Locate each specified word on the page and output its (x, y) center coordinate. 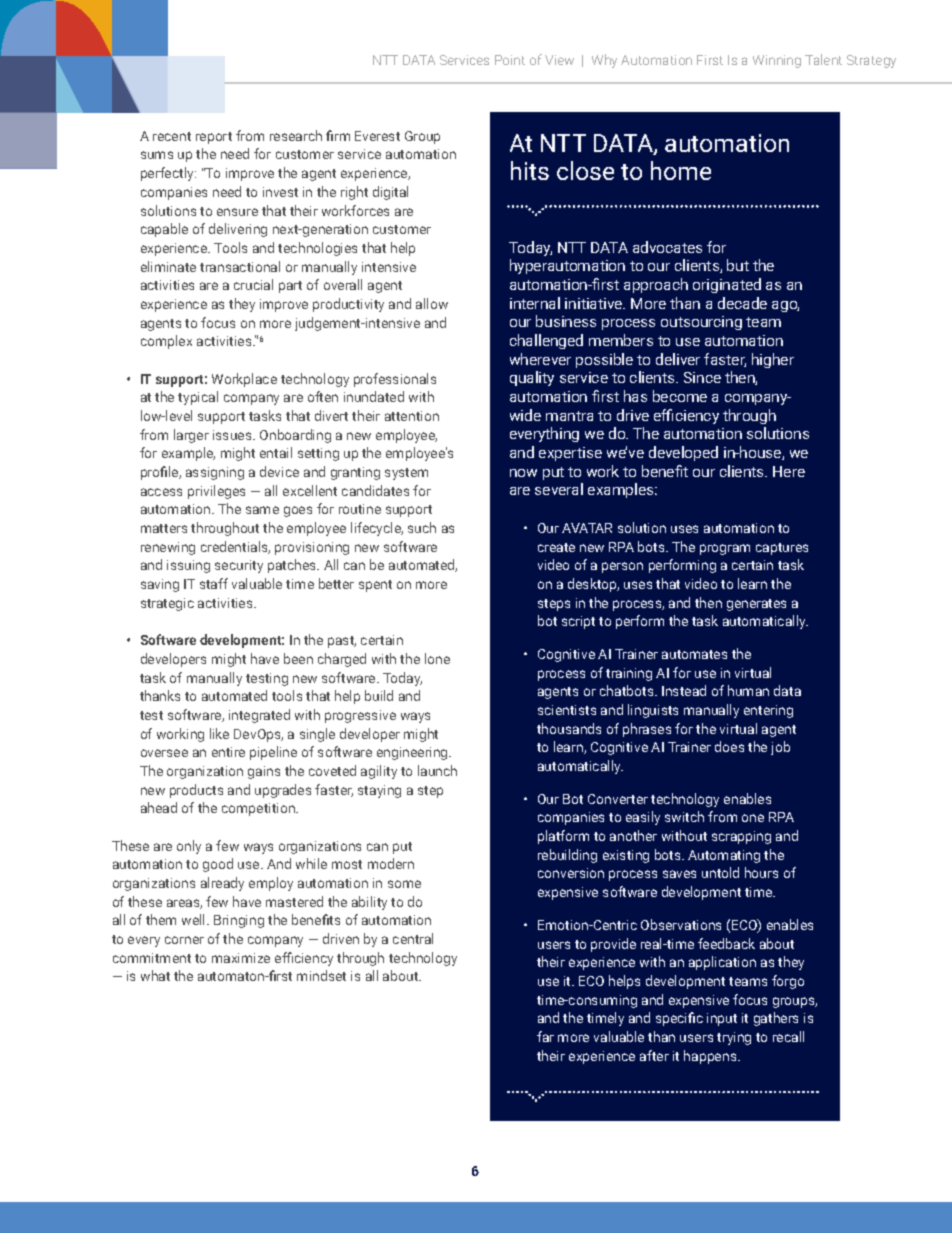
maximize (241, 958)
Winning (777, 61)
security (239, 566)
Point (510, 60)
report (214, 138)
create (556, 547)
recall (788, 1036)
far (545, 1036)
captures (782, 549)
